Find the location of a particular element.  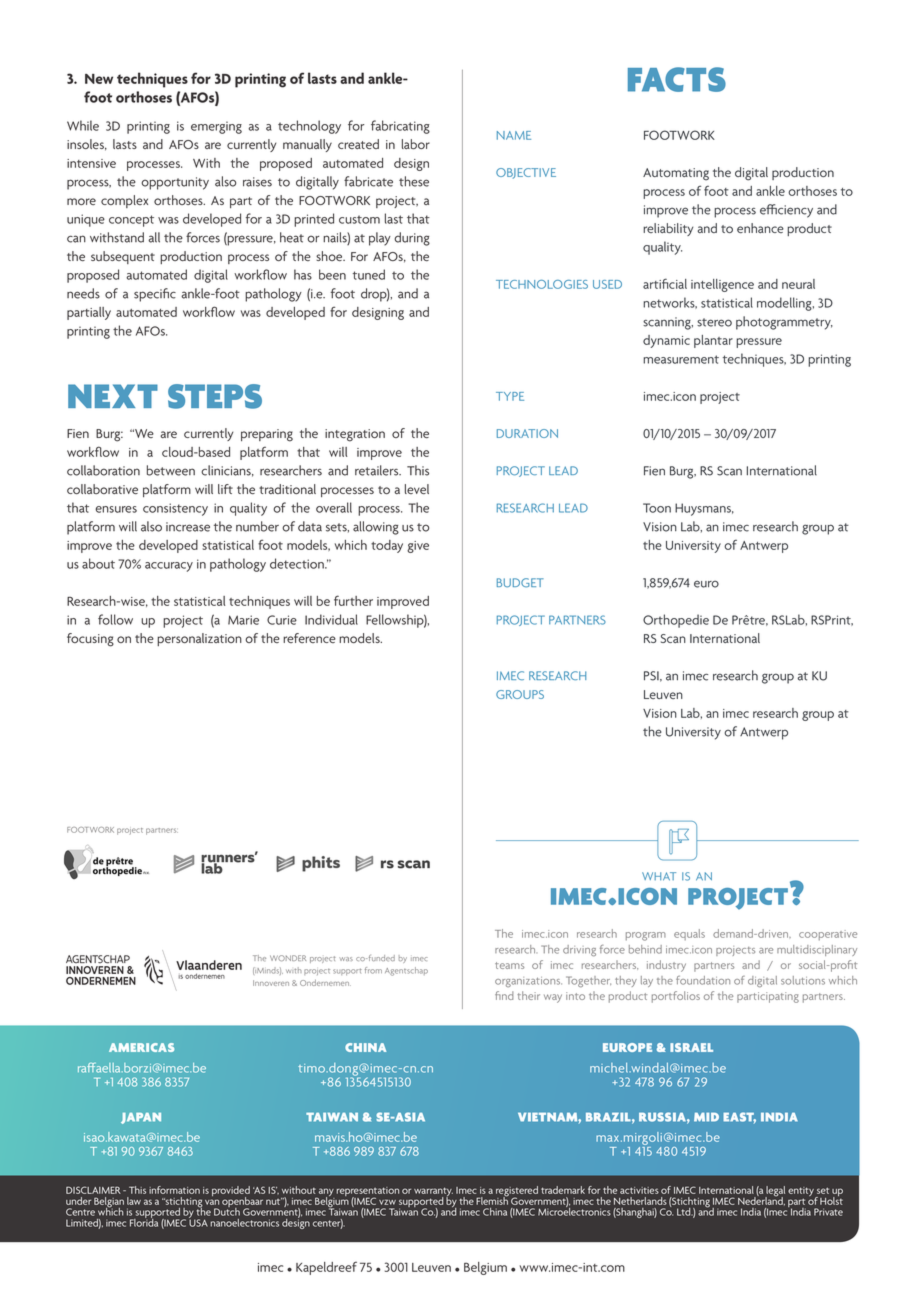

WONDER is located at coordinates (288, 958).
